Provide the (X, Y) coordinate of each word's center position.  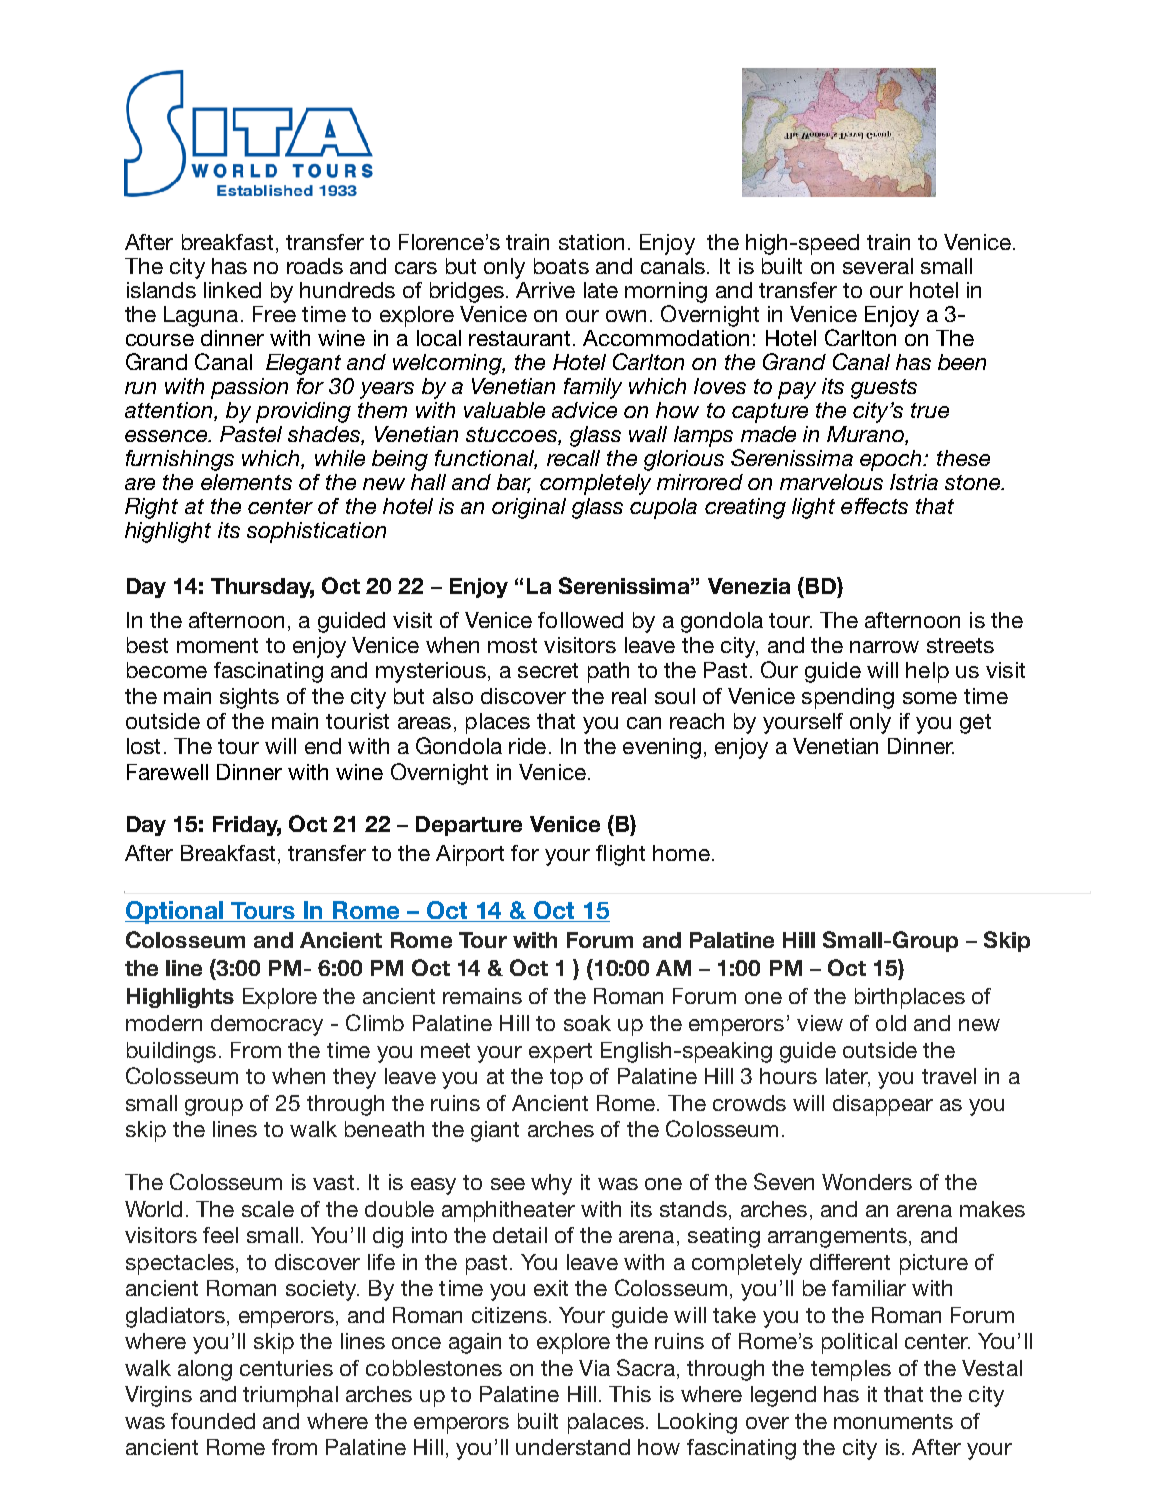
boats (561, 266)
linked (232, 290)
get (975, 724)
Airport (470, 855)
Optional (175, 912)
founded (213, 1421)
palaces (606, 1423)
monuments (893, 1421)
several (878, 266)
